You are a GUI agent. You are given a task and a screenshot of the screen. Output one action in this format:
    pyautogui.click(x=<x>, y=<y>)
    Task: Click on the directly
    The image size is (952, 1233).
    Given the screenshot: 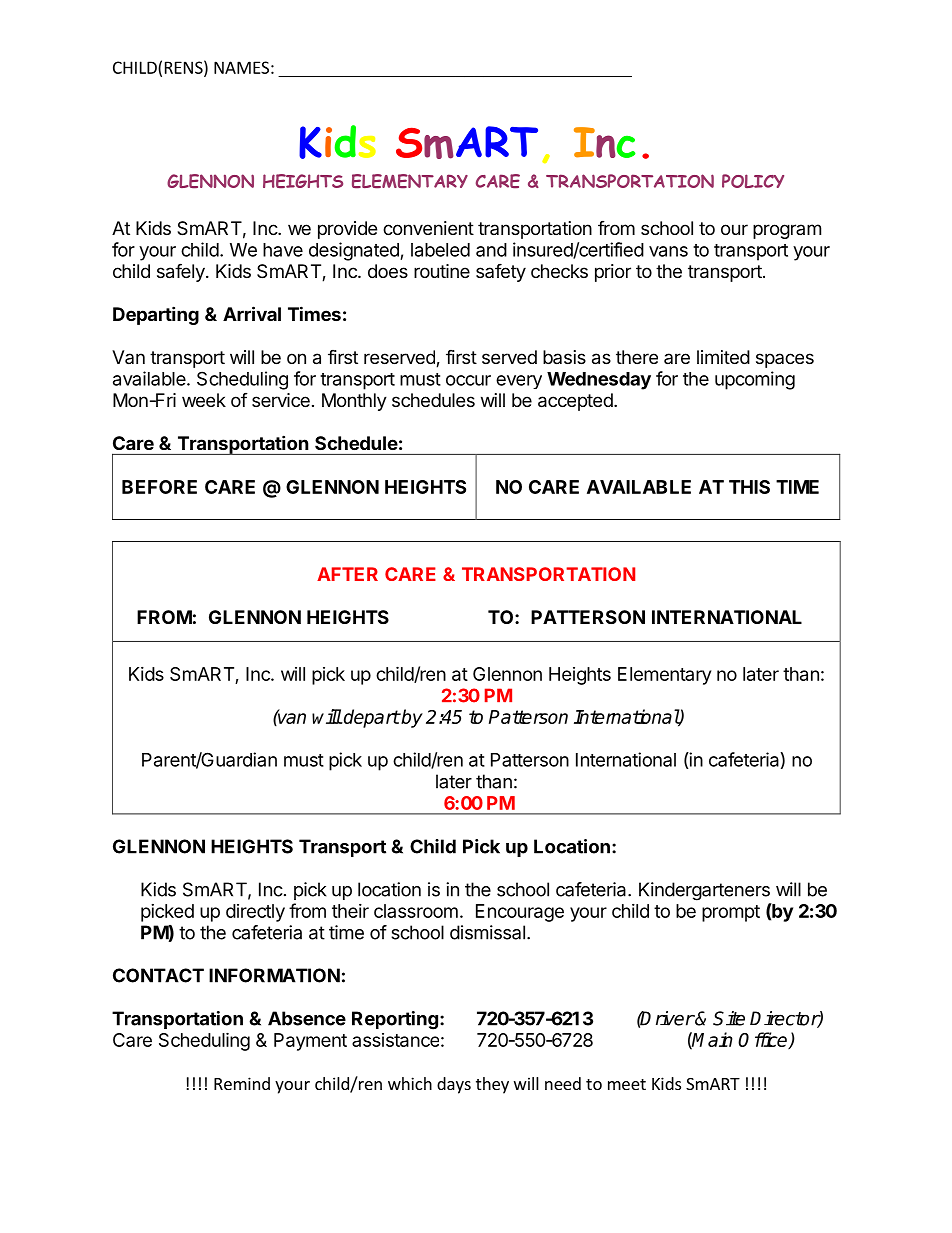 What is the action you would take?
    pyautogui.click(x=255, y=913)
